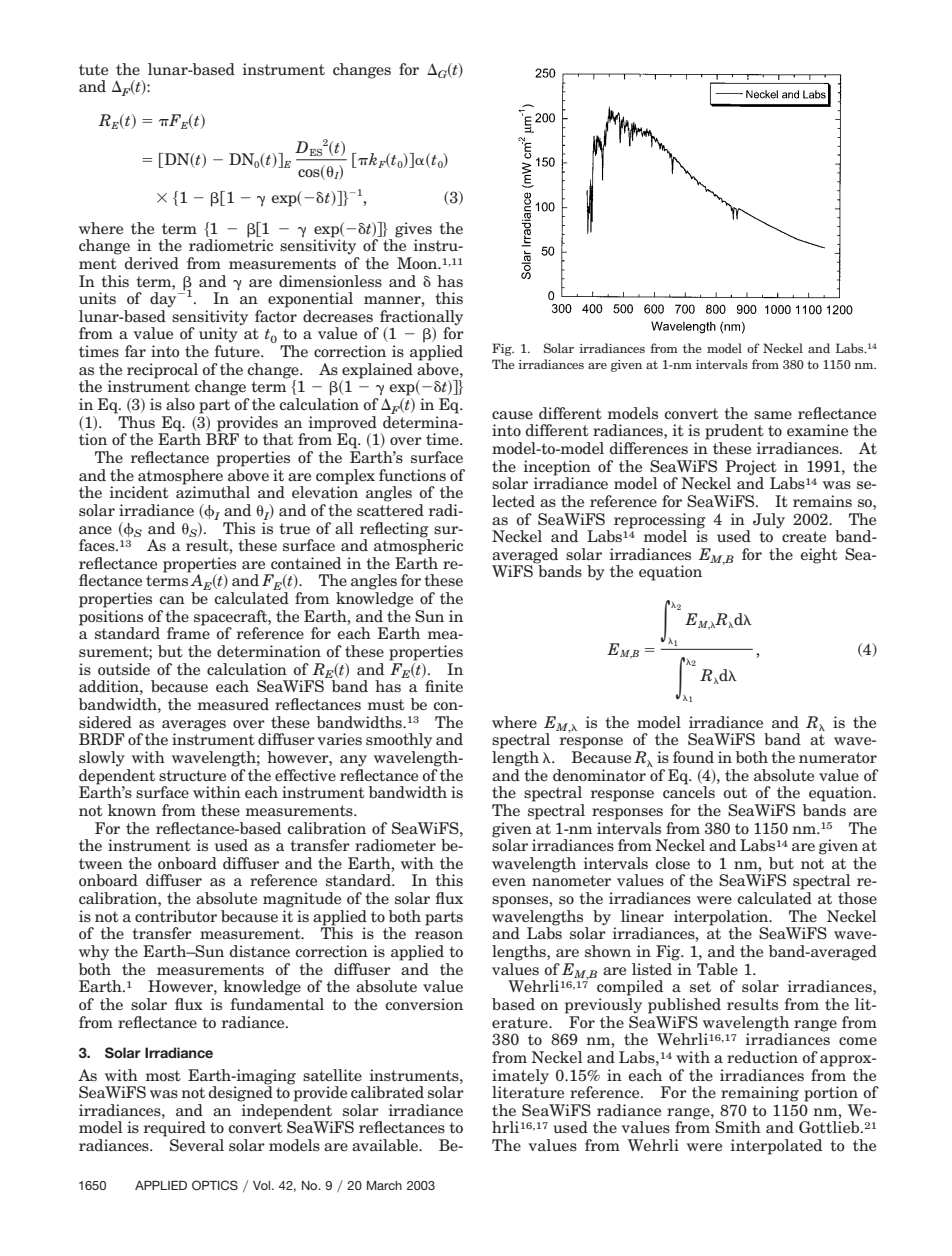 Image resolution: width=952 pixels, height=1256 pixels. Describe the element at coordinates (838, 758) in the image. I see `numerator` at that location.
